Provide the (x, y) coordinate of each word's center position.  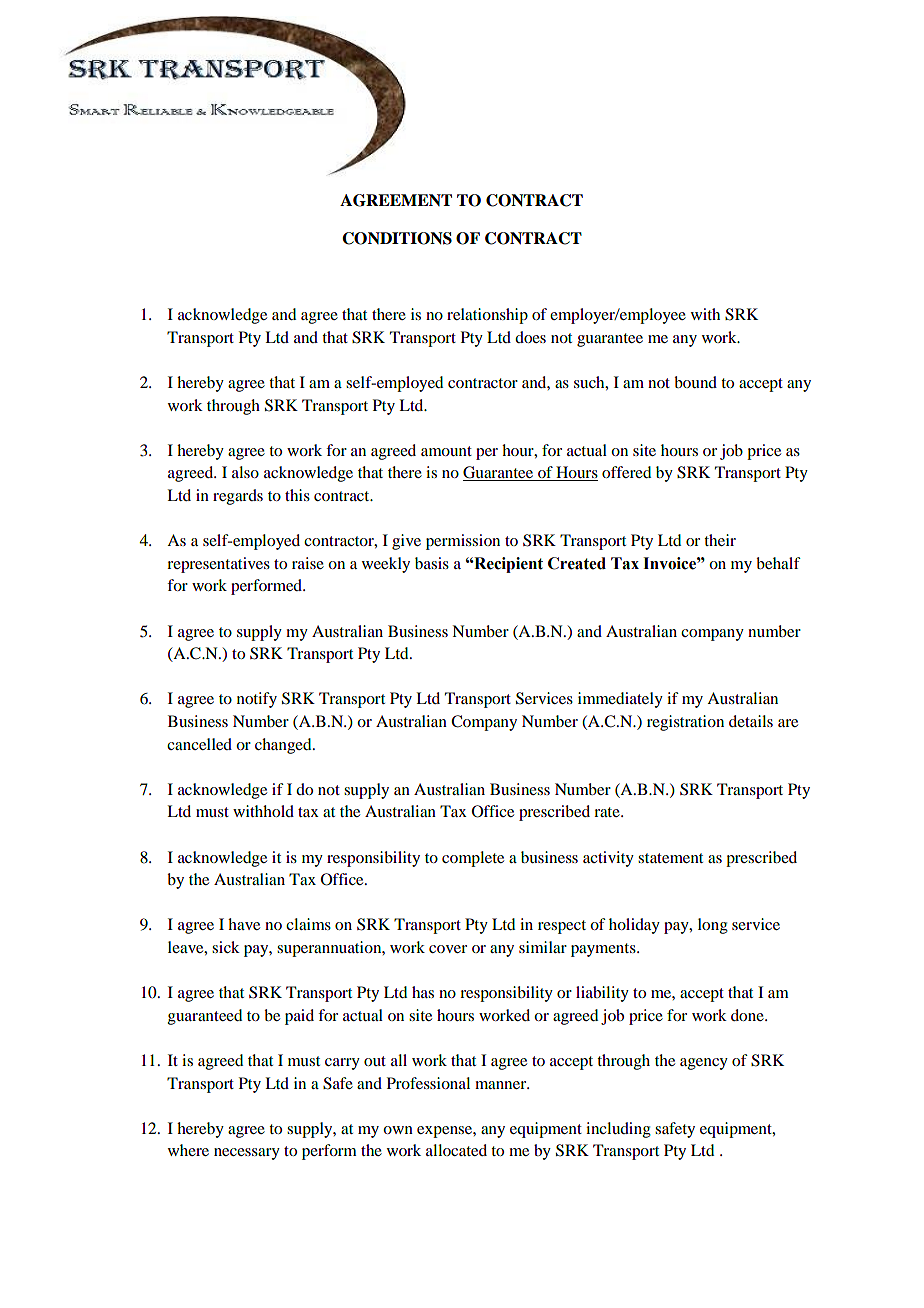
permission (463, 542)
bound (695, 382)
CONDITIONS (397, 238)
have (244, 924)
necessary (247, 1154)
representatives (218, 565)
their (720, 540)
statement (670, 858)
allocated (456, 1150)
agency (704, 1064)
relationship (487, 316)
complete (473, 859)
